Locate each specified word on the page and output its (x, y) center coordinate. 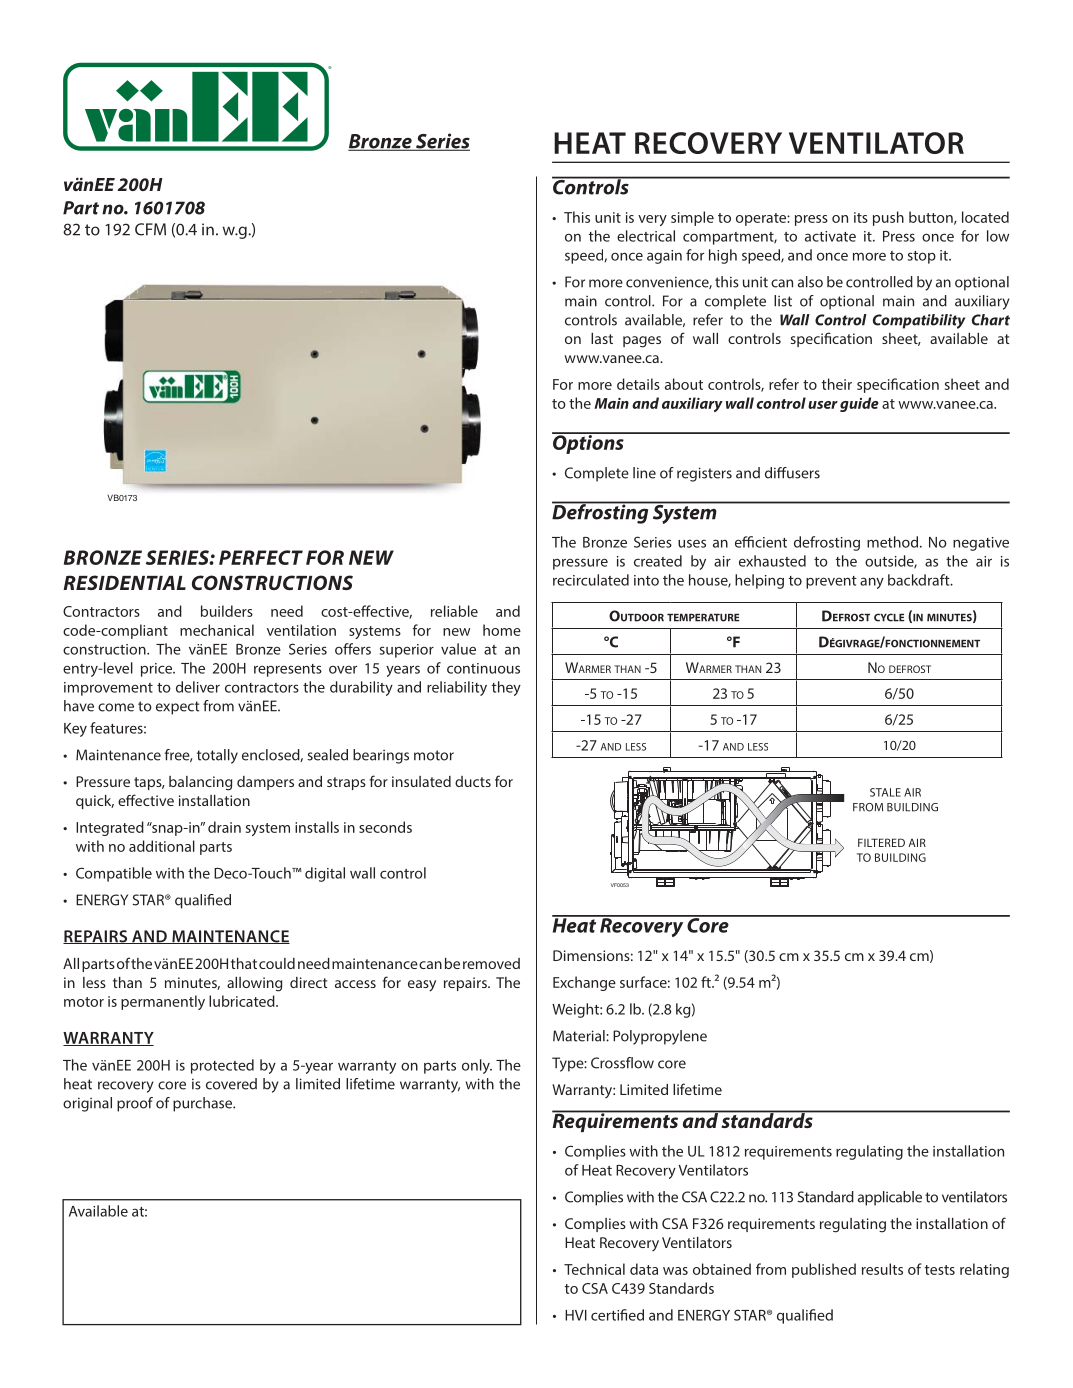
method (894, 542)
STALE (885, 792)
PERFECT (261, 557)
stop (922, 257)
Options (589, 443)
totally (217, 756)
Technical (594, 1269)
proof (135, 1104)
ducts (473, 781)
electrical (646, 236)
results (882, 1269)
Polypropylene (660, 1037)
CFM (150, 229)
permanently (163, 1002)
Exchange (584, 983)
